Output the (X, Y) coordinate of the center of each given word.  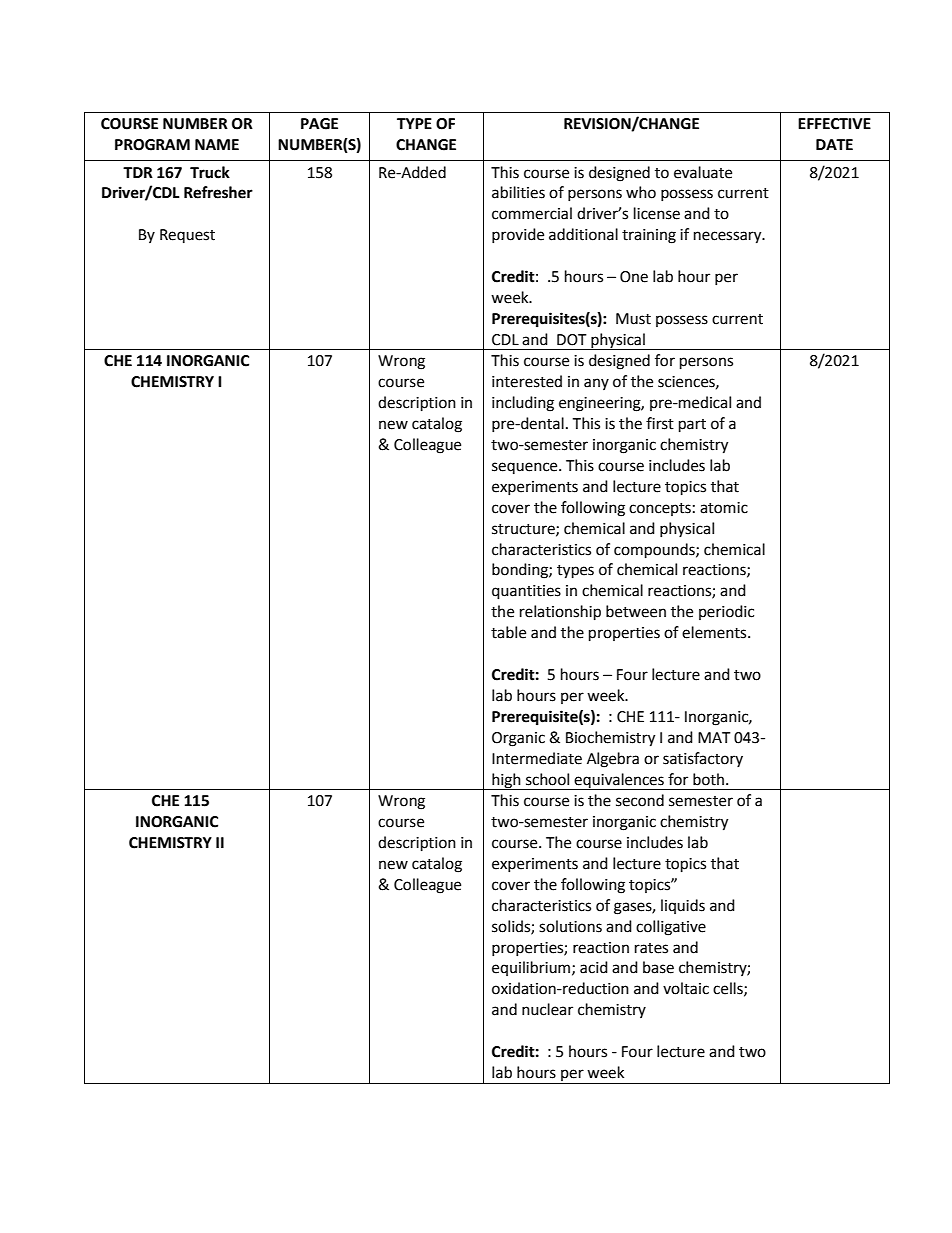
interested (527, 381)
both (708, 779)
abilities (518, 192)
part (692, 426)
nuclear (547, 1009)
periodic (726, 612)
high (506, 781)
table (508, 632)
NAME (217, 144)
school (547, 779)
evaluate (703, 172)
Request (187, 236)
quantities (526, 592)
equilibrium (532, 968)
